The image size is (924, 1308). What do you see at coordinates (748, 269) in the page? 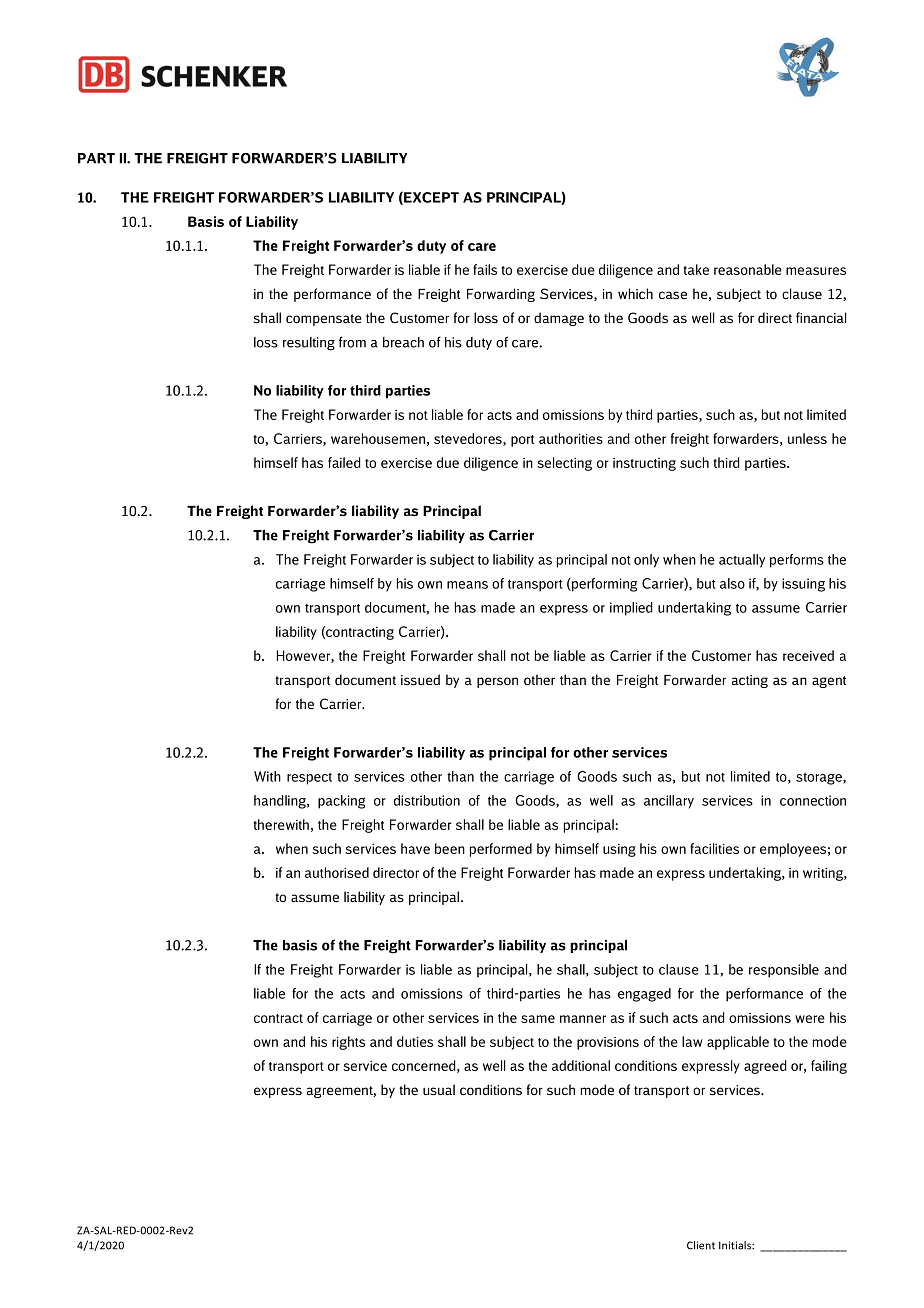
I see `reasonable` at bounding box center [748, 269].
